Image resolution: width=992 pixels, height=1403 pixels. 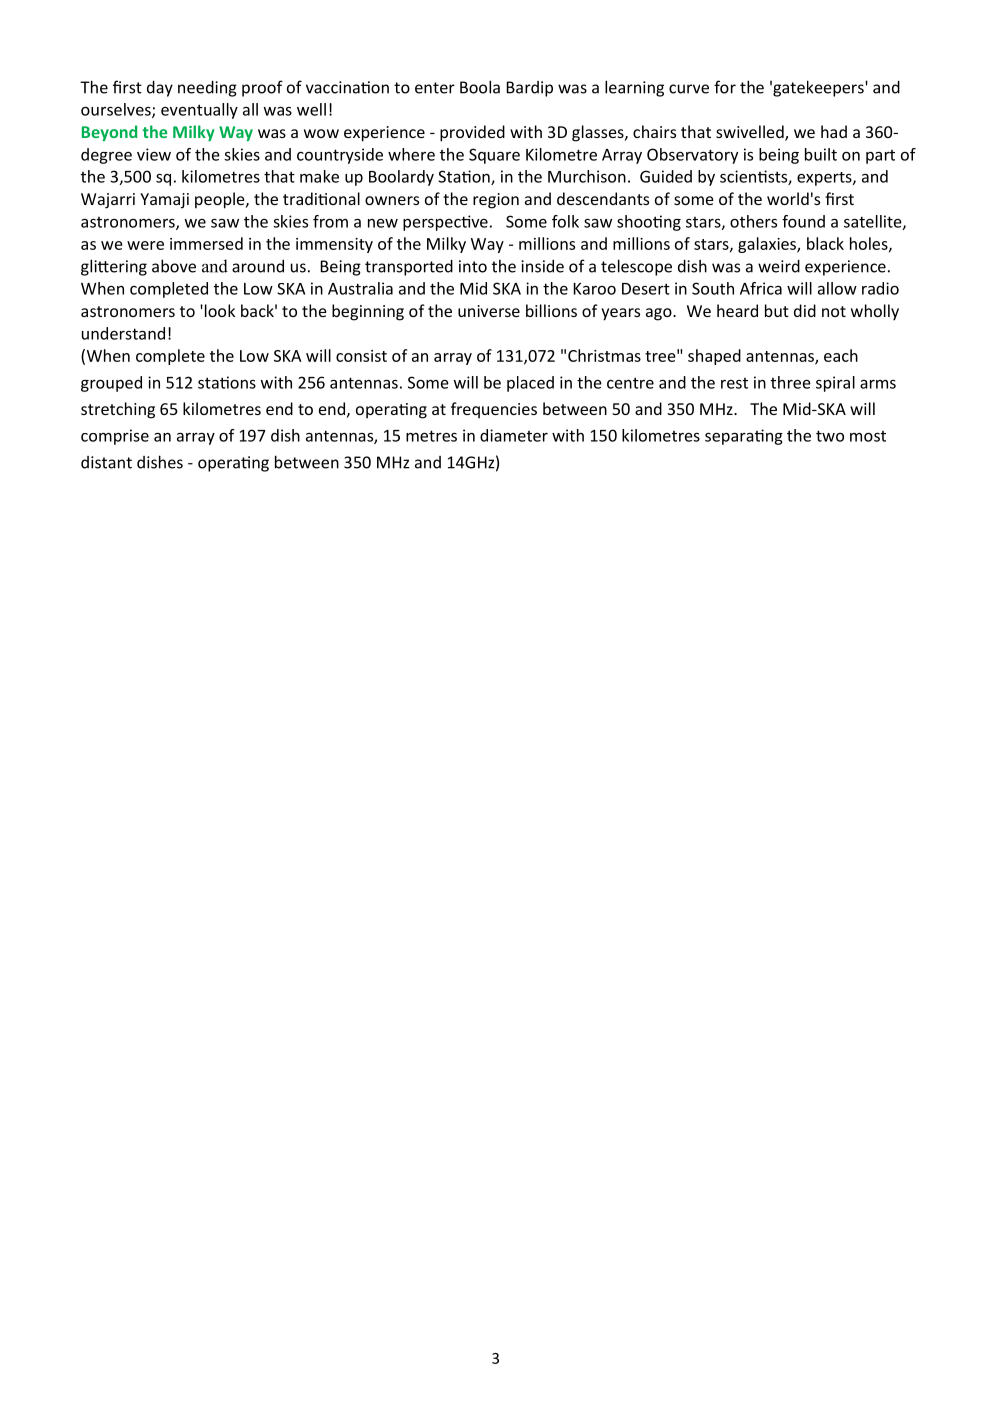 What do you see at coordinates (435, 88) in the document?
I see `enter` at bounding box center [435, 88].
